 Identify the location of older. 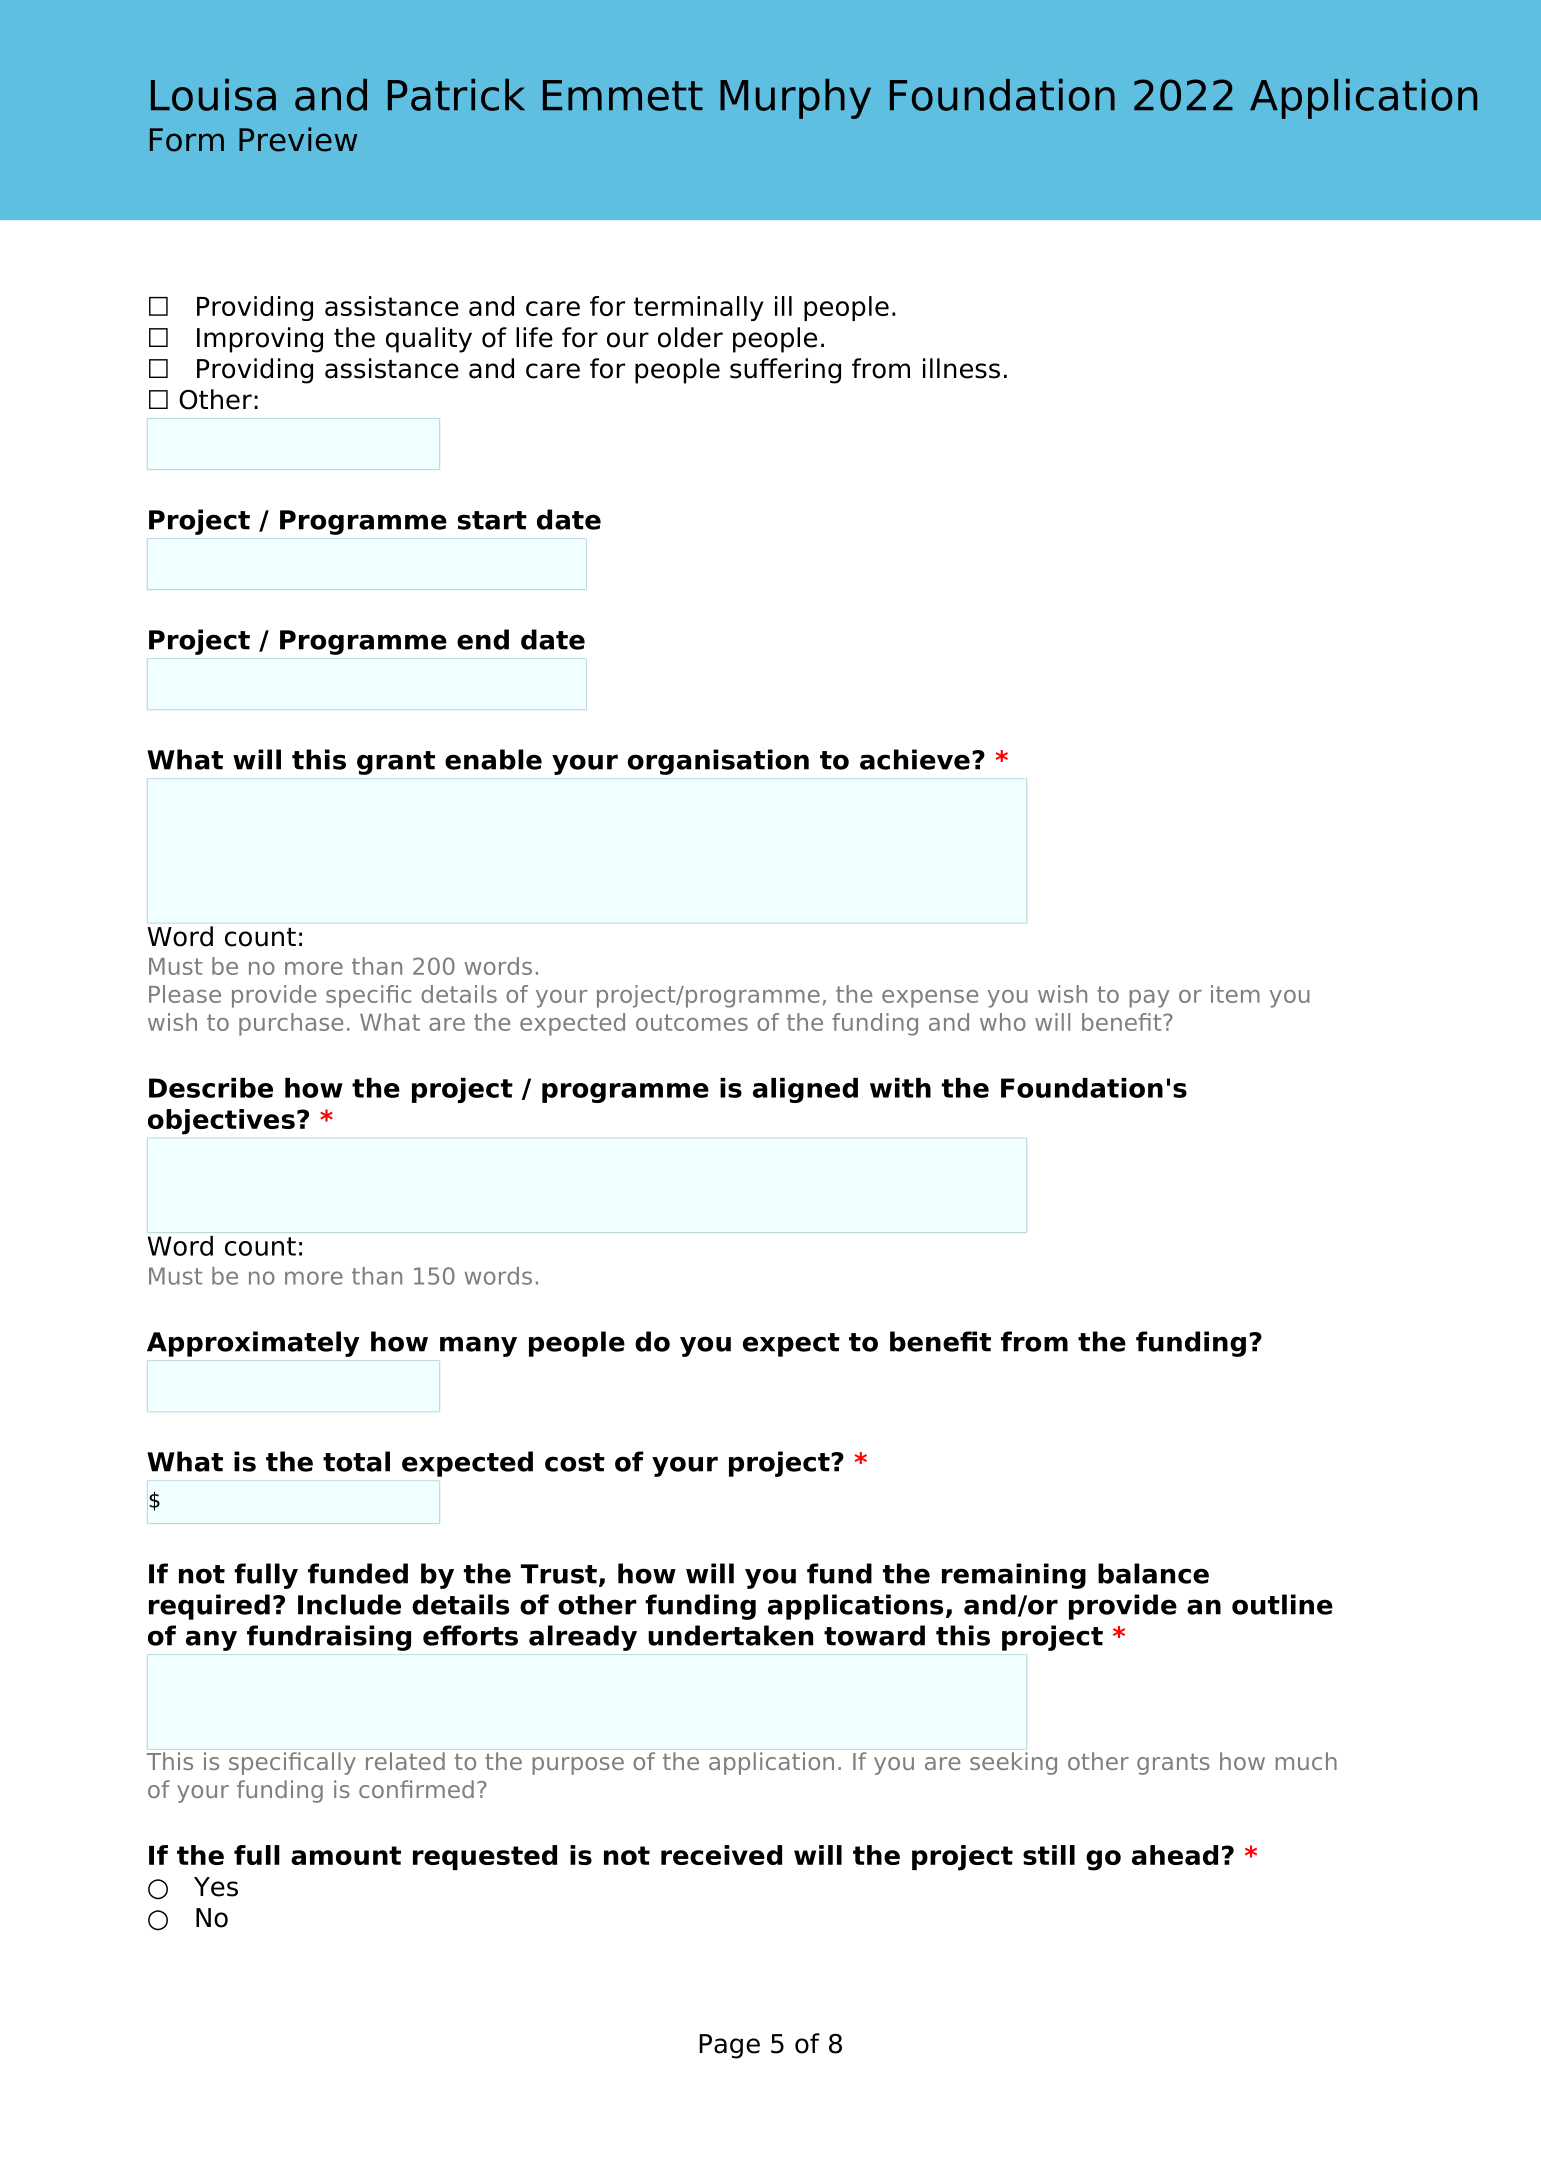
(690, 337).
